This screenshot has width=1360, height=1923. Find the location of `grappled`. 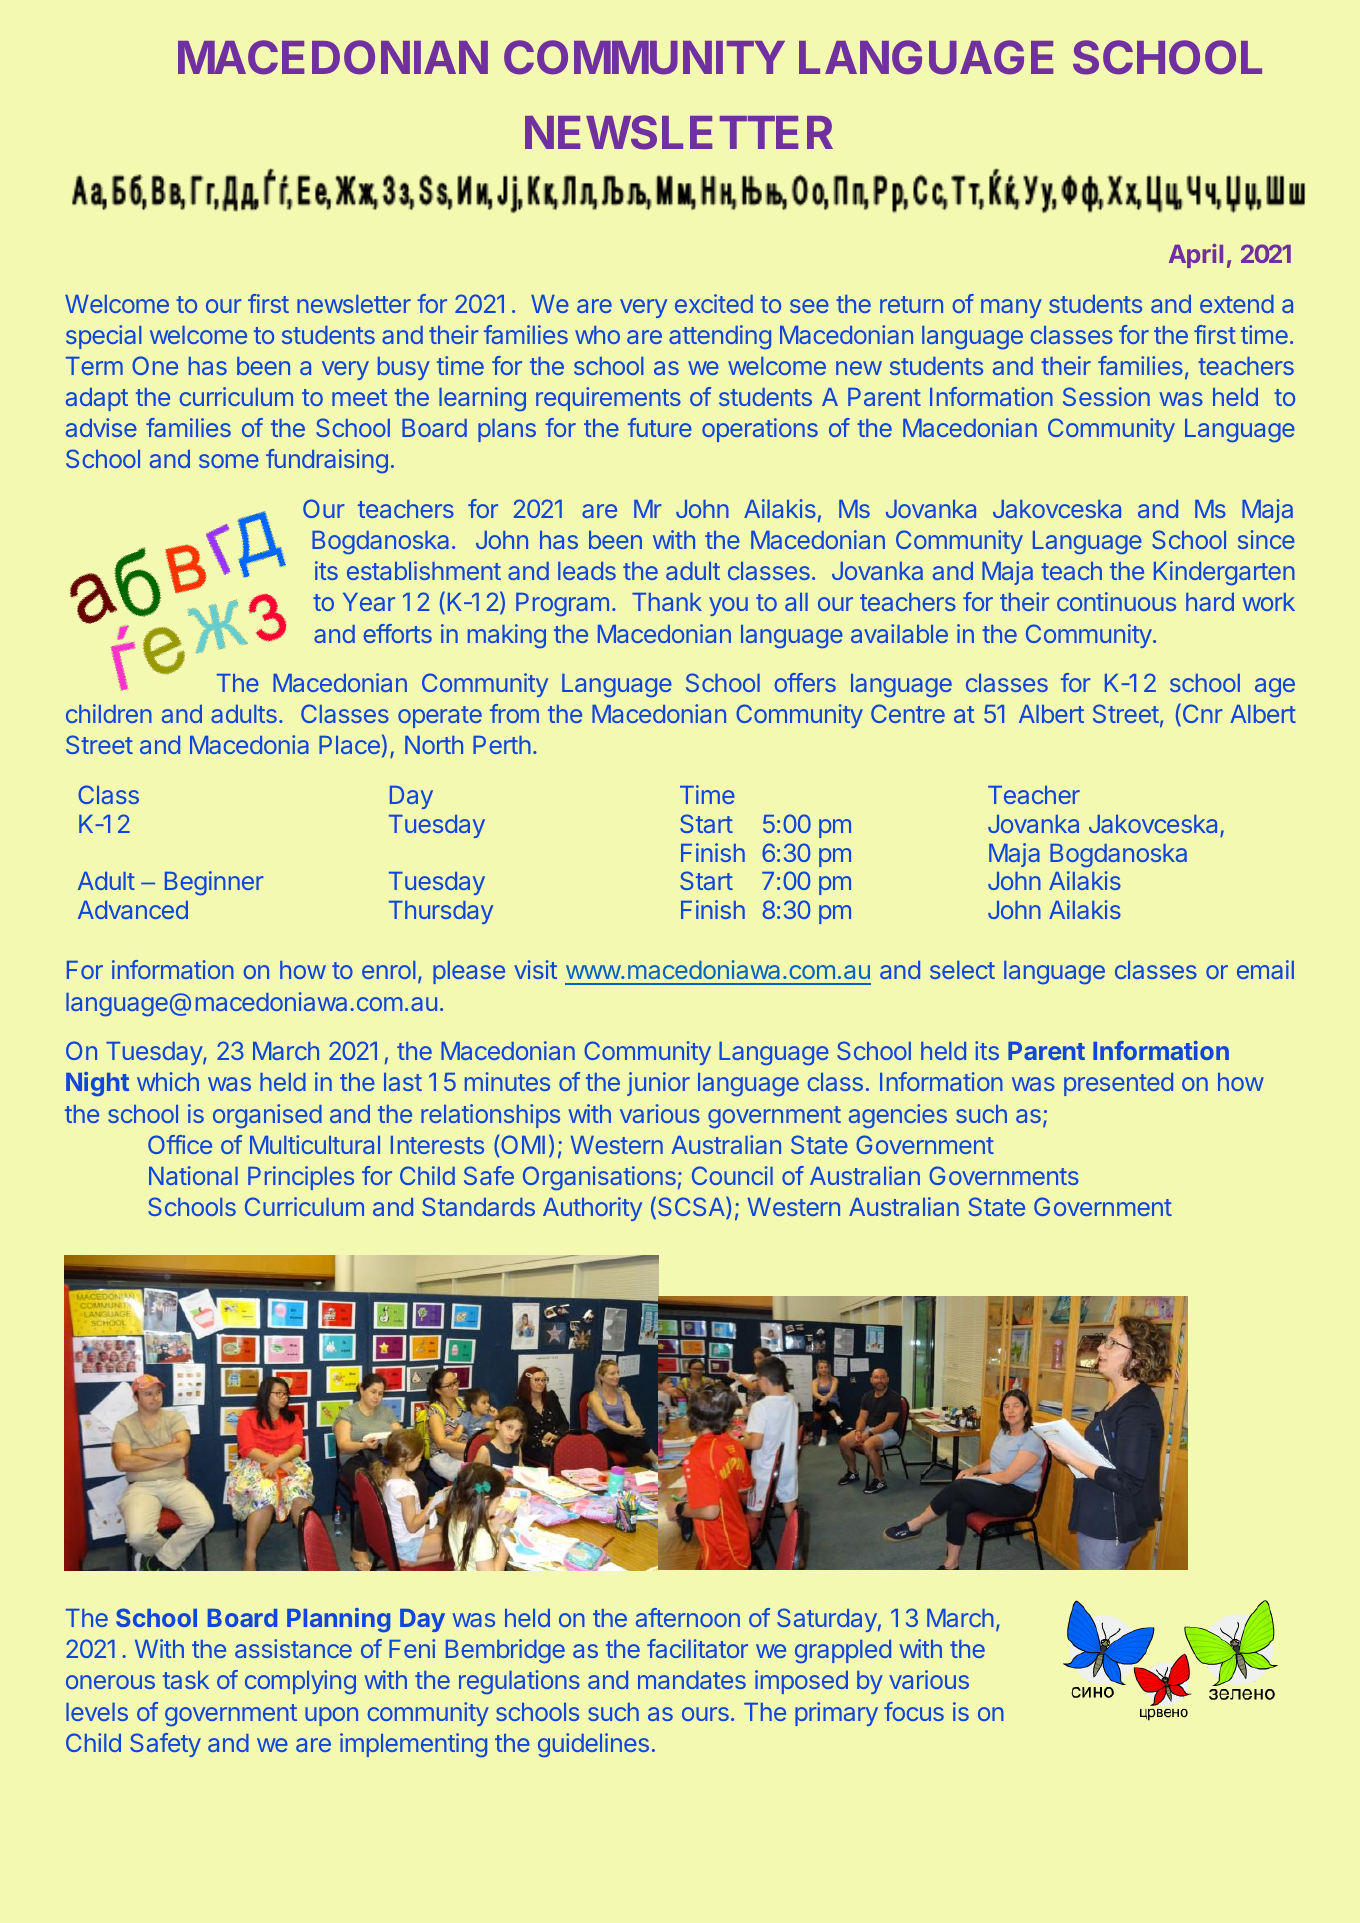

grappled is located at coordinates (843, 1651).
